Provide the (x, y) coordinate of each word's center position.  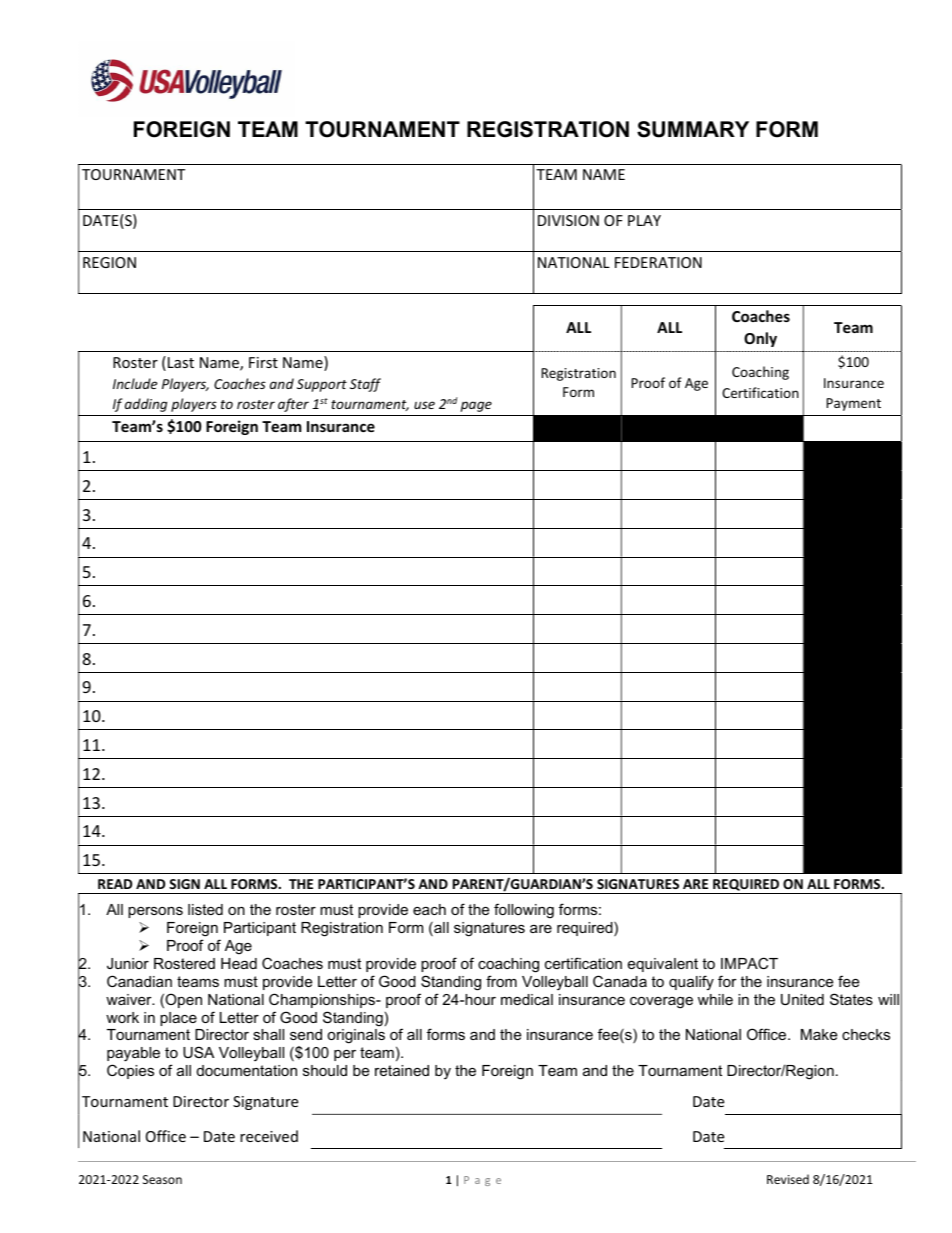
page (476, 406)
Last (181, 362)
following (524, 911)
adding (146, 405)
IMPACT (749, 963)
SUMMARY (693, 129)
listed (205, 909)
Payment (854, 404)
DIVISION (568, 220)
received (269, 1136)
